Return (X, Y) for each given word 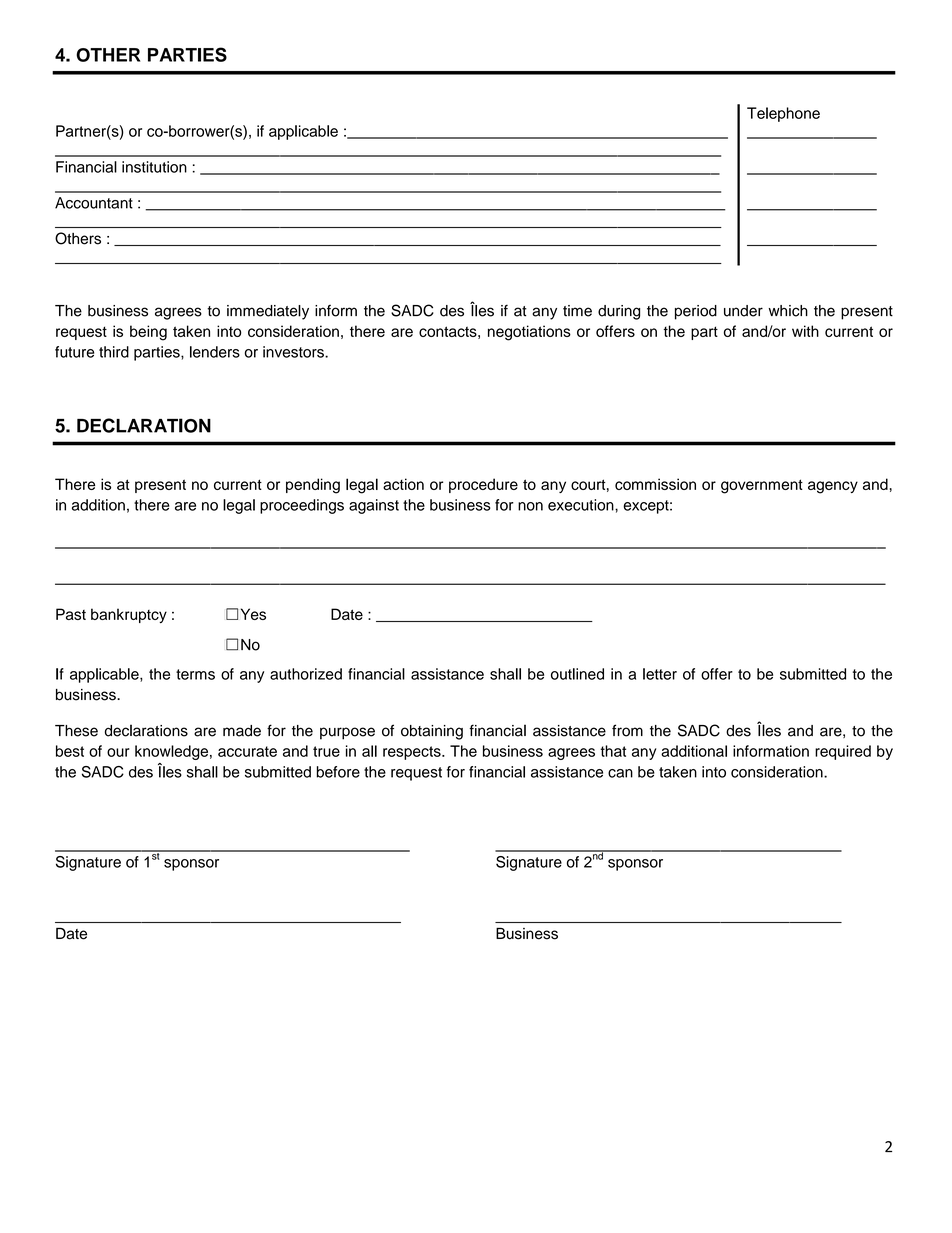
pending (313, 486)
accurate (247, 751)
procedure (483, 485)
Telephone (783, 114)
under (743, 311)
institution (154, 167)
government (762, 486)
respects (413, 753)
